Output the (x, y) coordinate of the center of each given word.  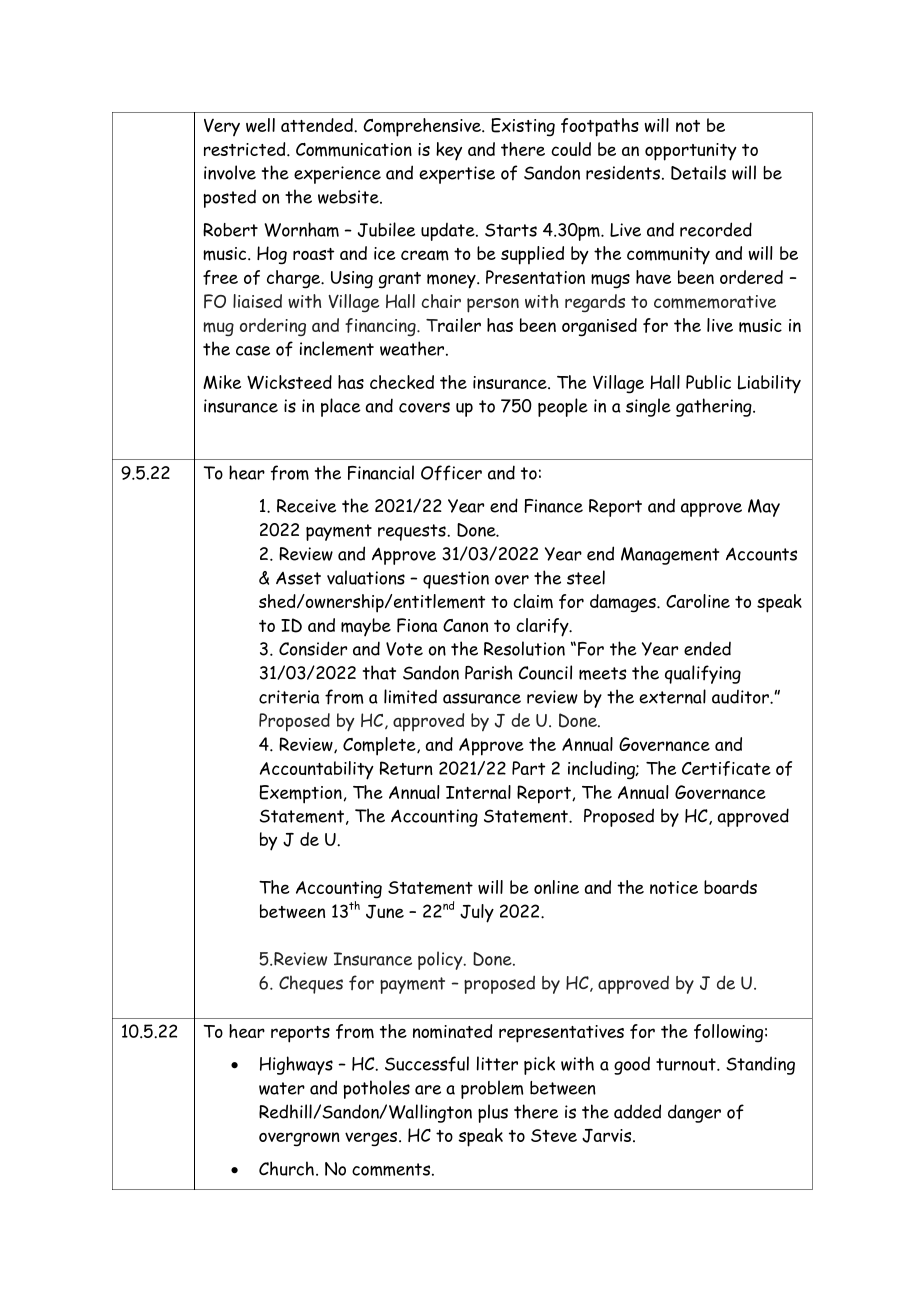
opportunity (691, 152)
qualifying (703, 674)
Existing (523, 127)
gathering (715, 407)
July (477, 913)
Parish (489, 672)
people (563, 407)
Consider (313, 648)
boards (730, 887)
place (341, 407)
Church (286, 1168)
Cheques (311, 984)
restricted (246, 149)
